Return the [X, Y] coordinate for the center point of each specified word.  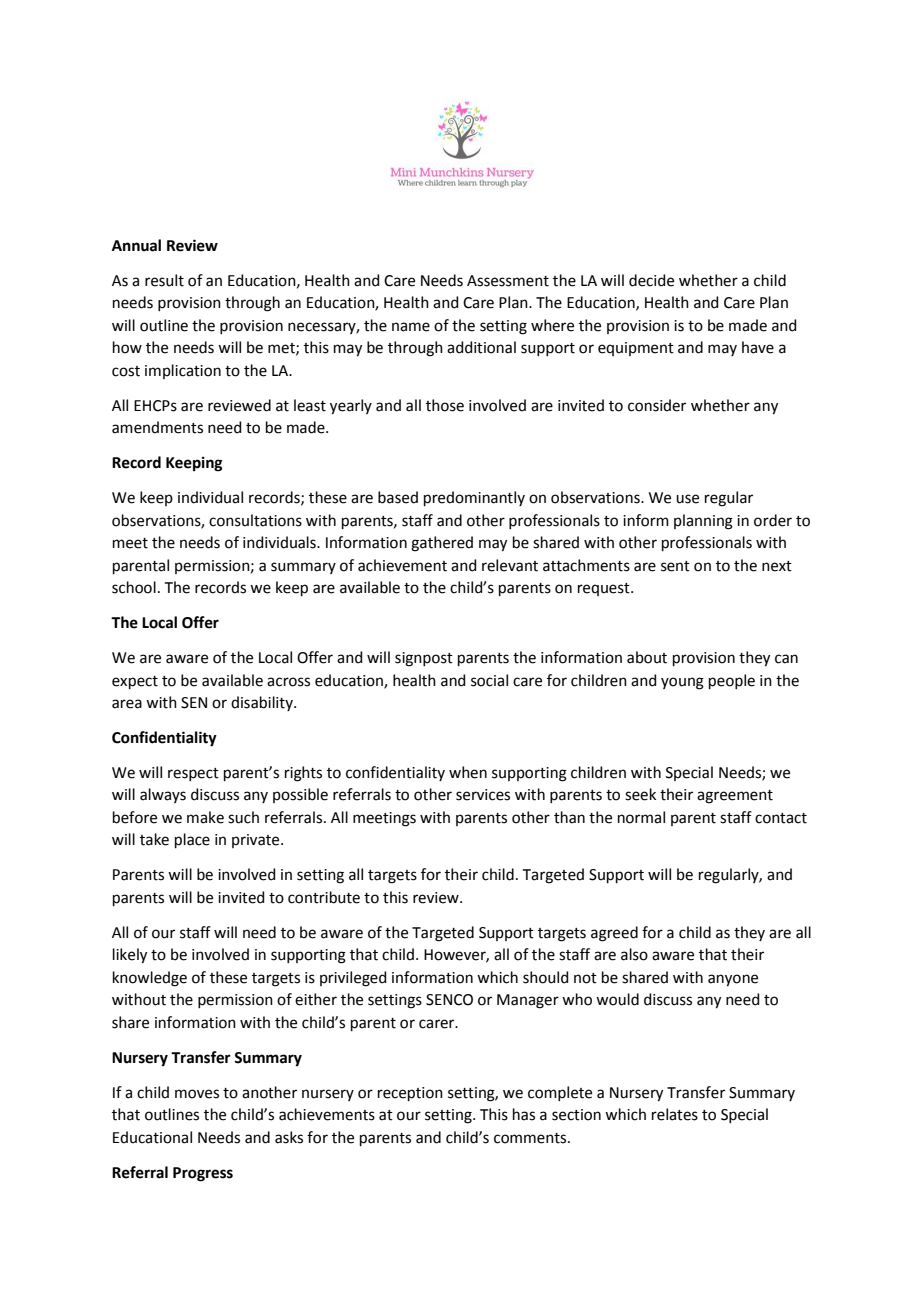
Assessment [508, 281]
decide [651, 280]
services [483, 795]
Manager [528, 1001]
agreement [735, 797]
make [205, 817]
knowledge [150, 979]
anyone [733, 980]
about [647, 657]
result [164, 280]
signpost [424, 659]
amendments [157, 427]
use [687, 499]
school [134, 587]
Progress [203, 1174]
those [445, 405]
